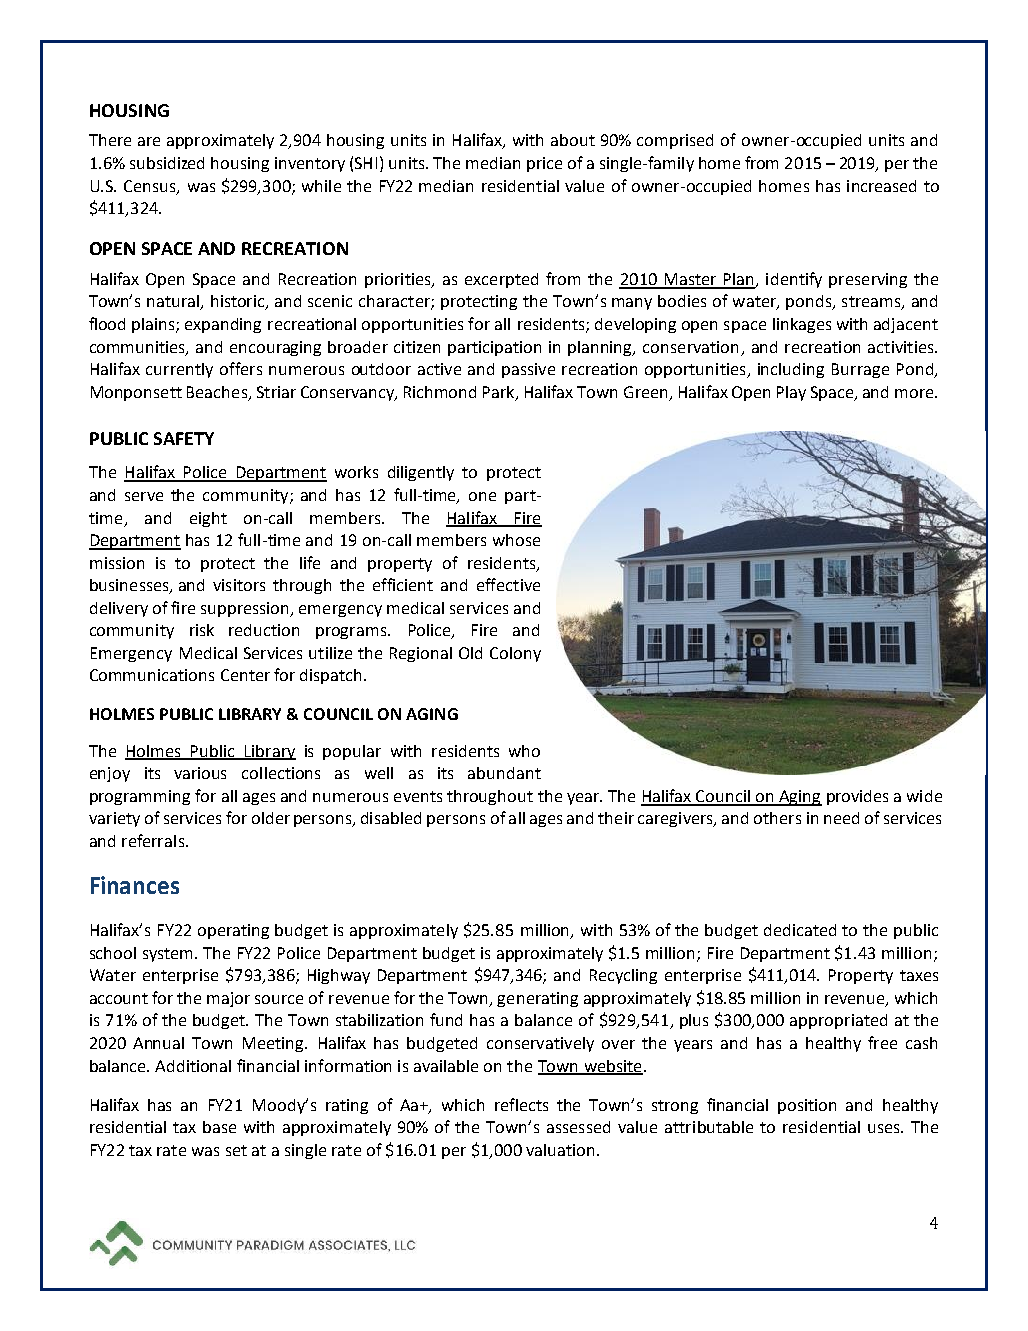 The height and width of the screenshot is (1331, 1028). What do you see at coordinates (500, 393) in the screenshot?
I see `Park` at bounding box center [500, 393].
